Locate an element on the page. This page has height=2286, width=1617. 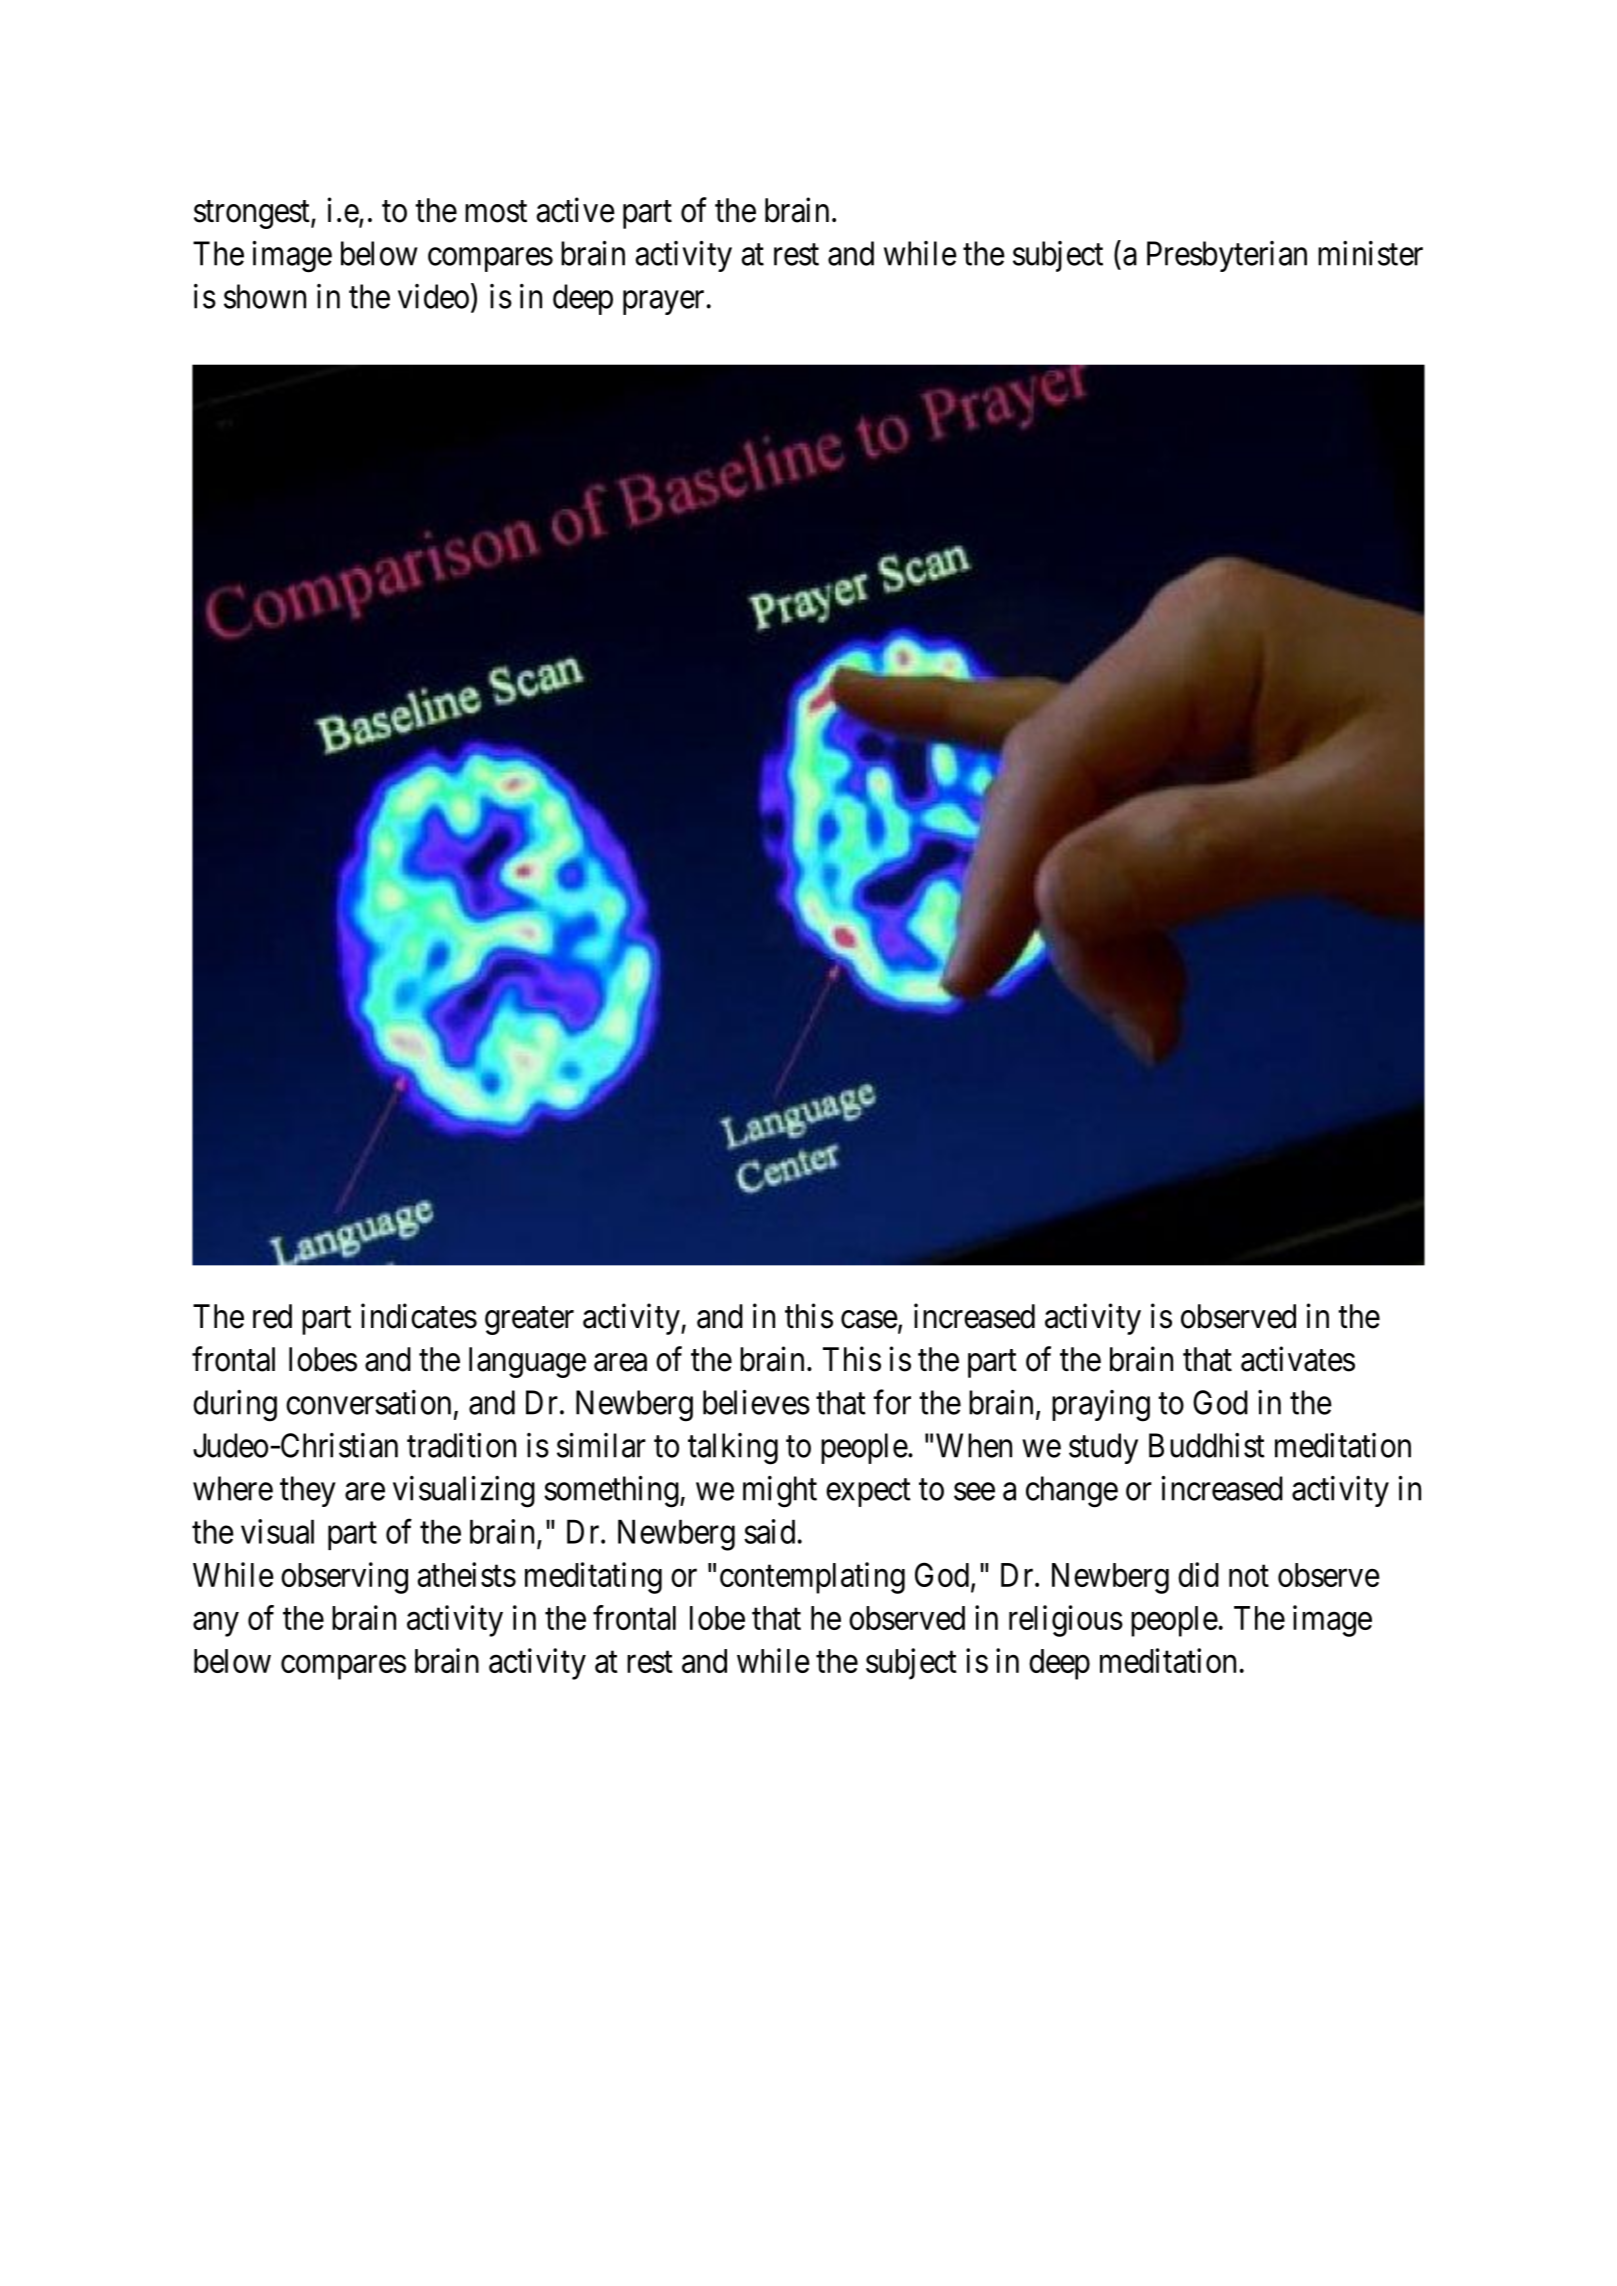
minister is located at coordinates (1370, 253).
